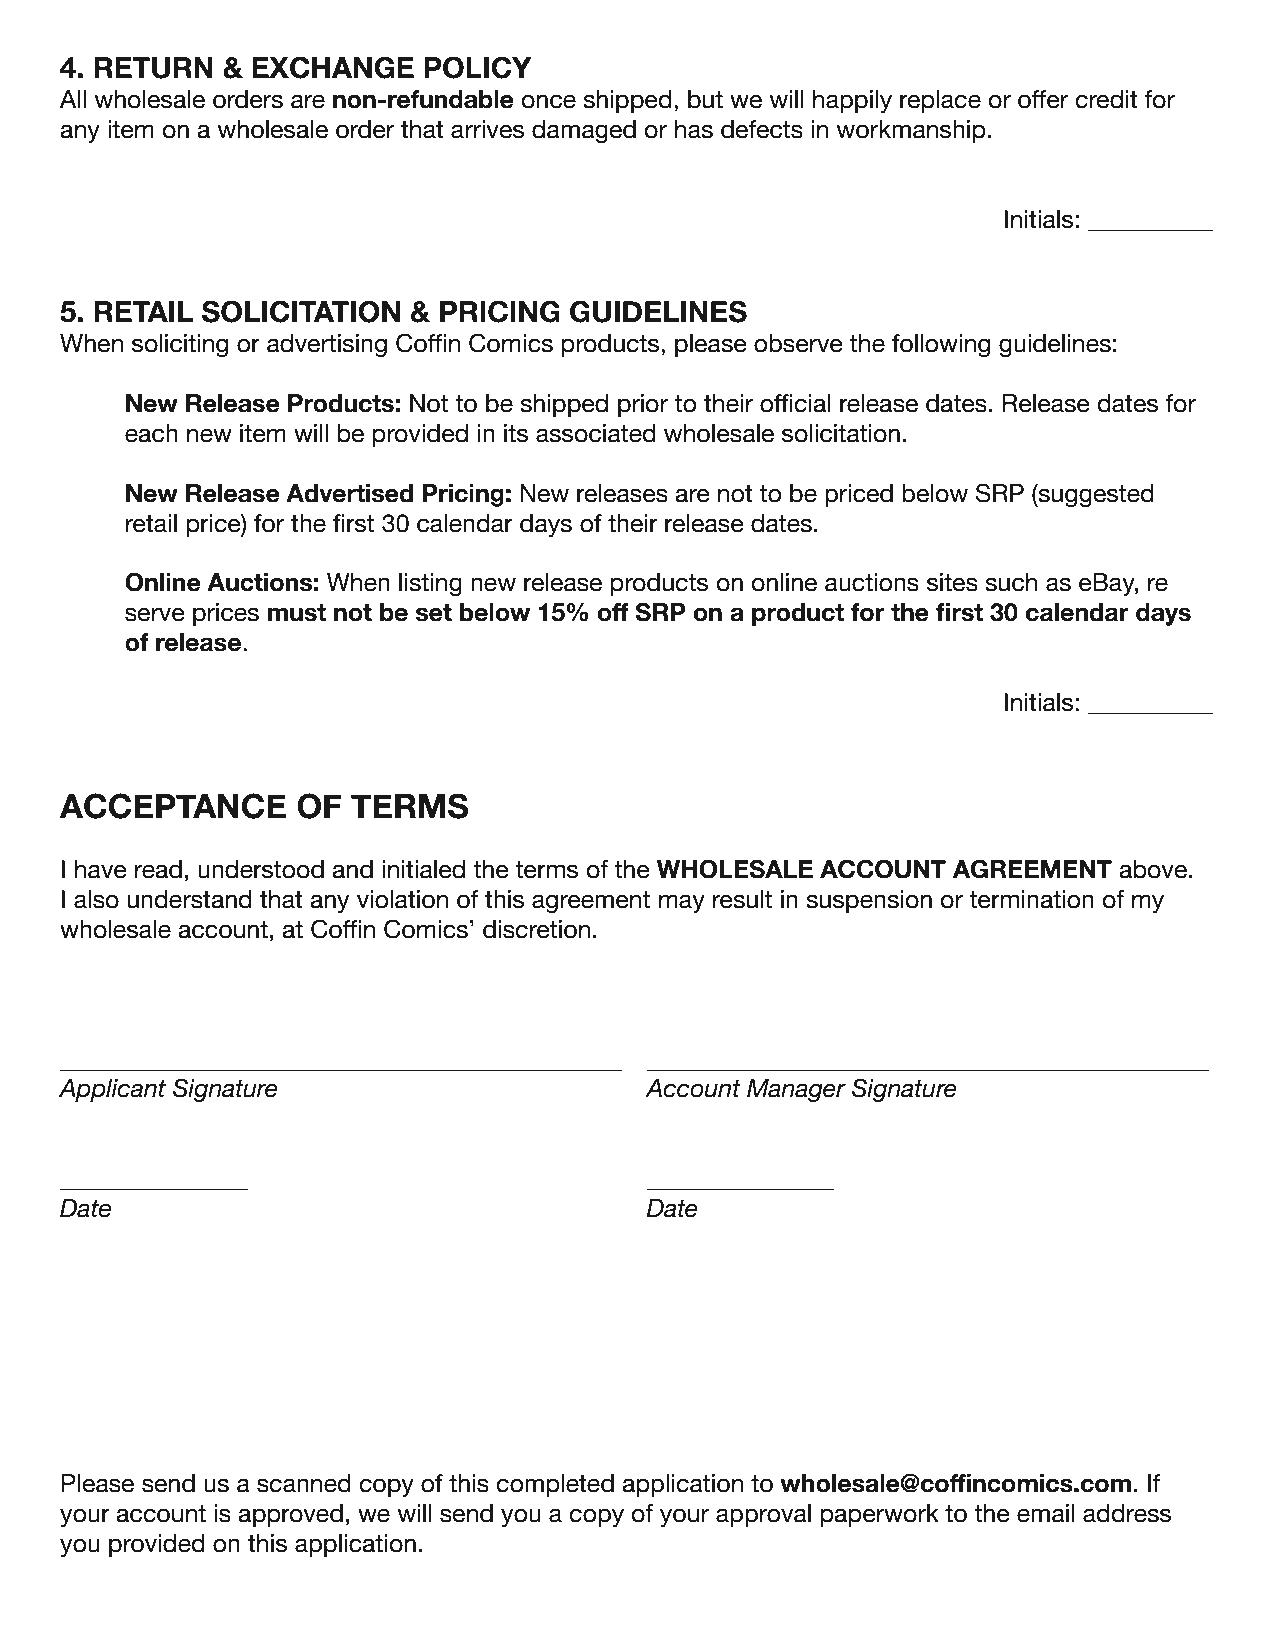 The height and width of the document is (1648, 1273). I want to click on completed, so click(555, 1485).
